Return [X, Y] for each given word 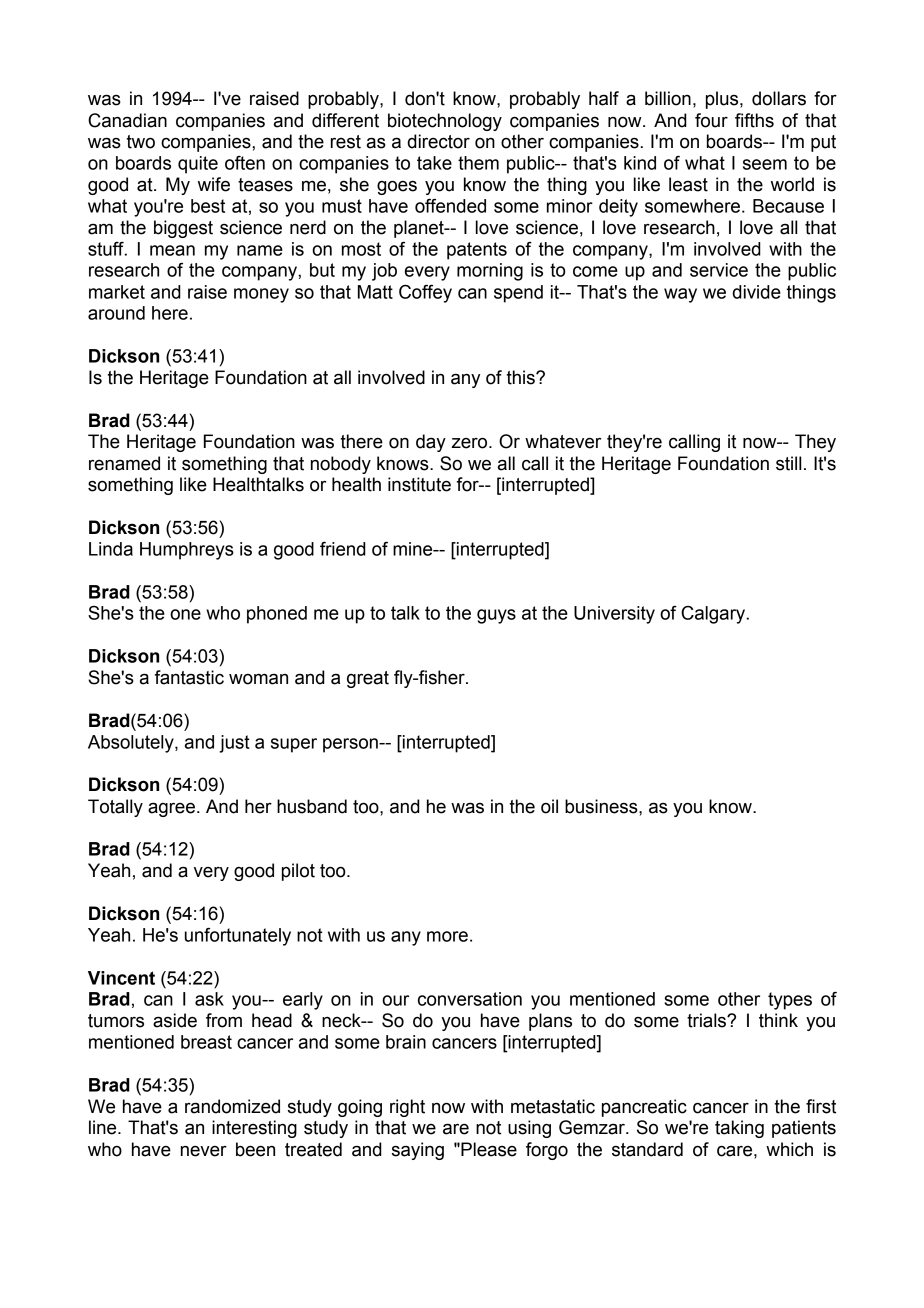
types [790, 1001]
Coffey [425, 294]
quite [198, 165]
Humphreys [187, 551]
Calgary [714, 615]
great [368, 679]
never [204, 1151]
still [788, 463]
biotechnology [445, 122]
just [235, 744]
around [116, 313]
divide [756, 292]
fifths [754, 120]
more [447, 936]
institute [419, 484]
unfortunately [238, 937]
